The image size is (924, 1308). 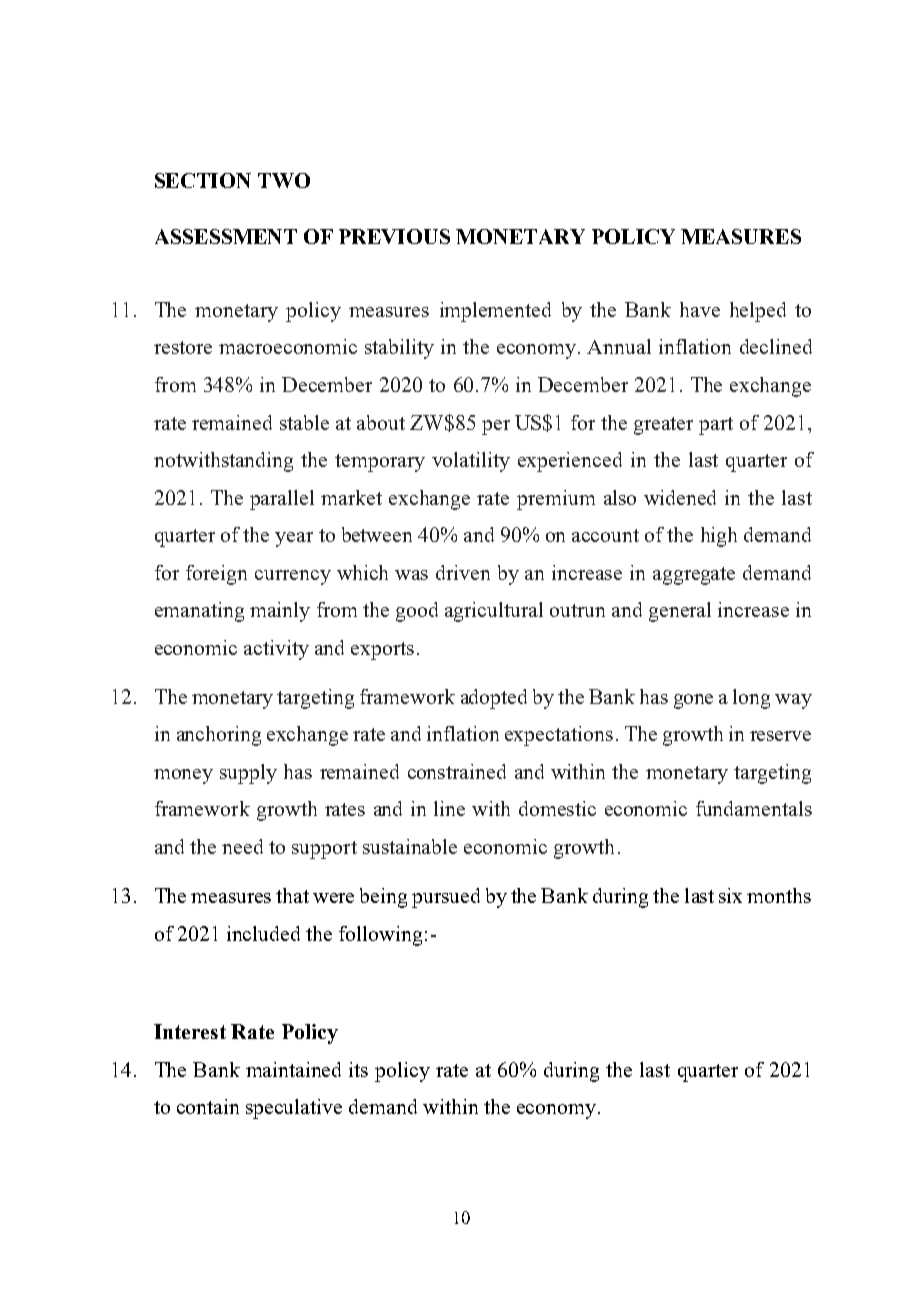 What do you see at coordinates (730, 895) in the screenshot?
I see `six` at bounding box center [730, 895].
